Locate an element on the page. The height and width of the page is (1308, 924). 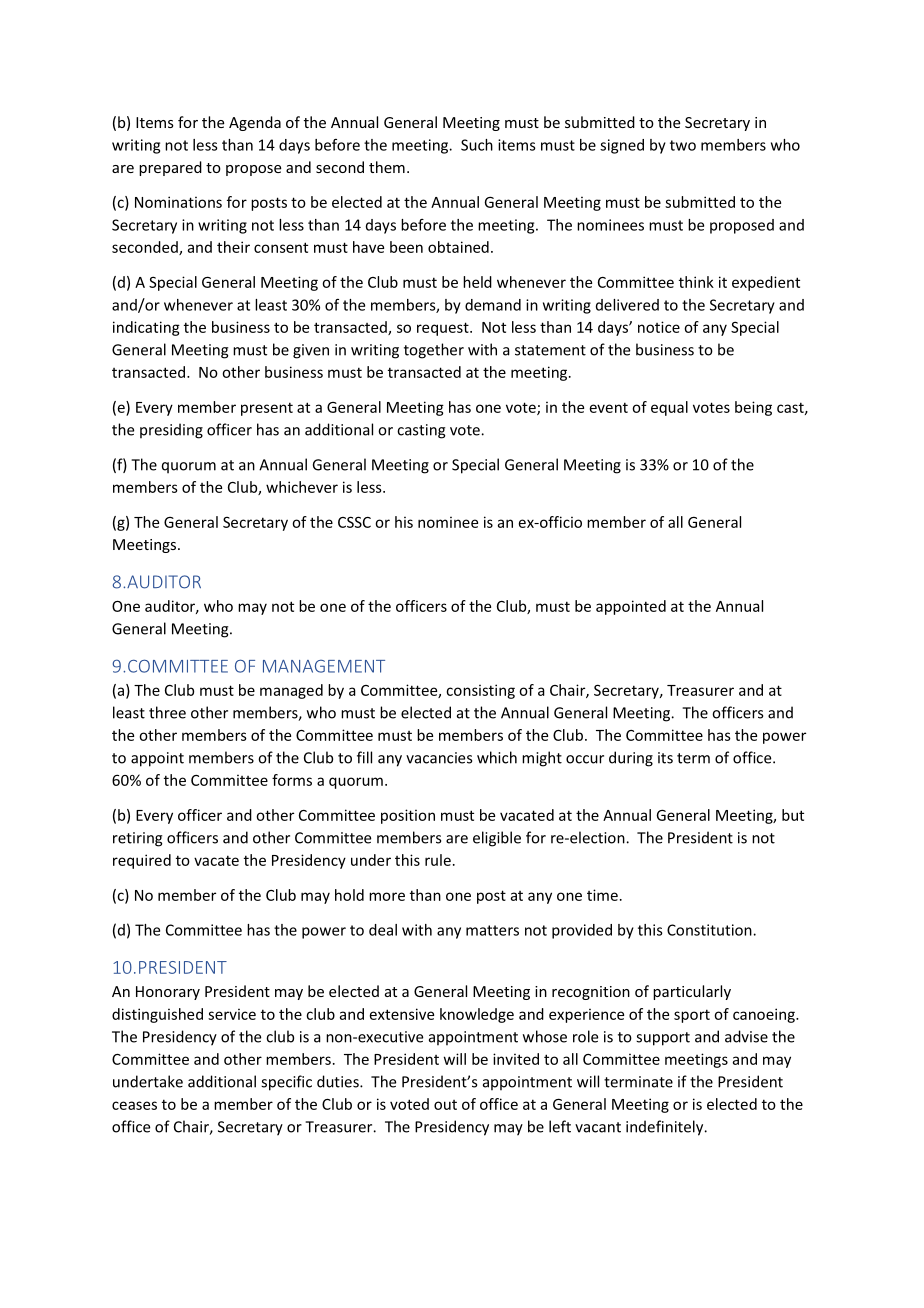
two is located at coordinates (683, 145).
